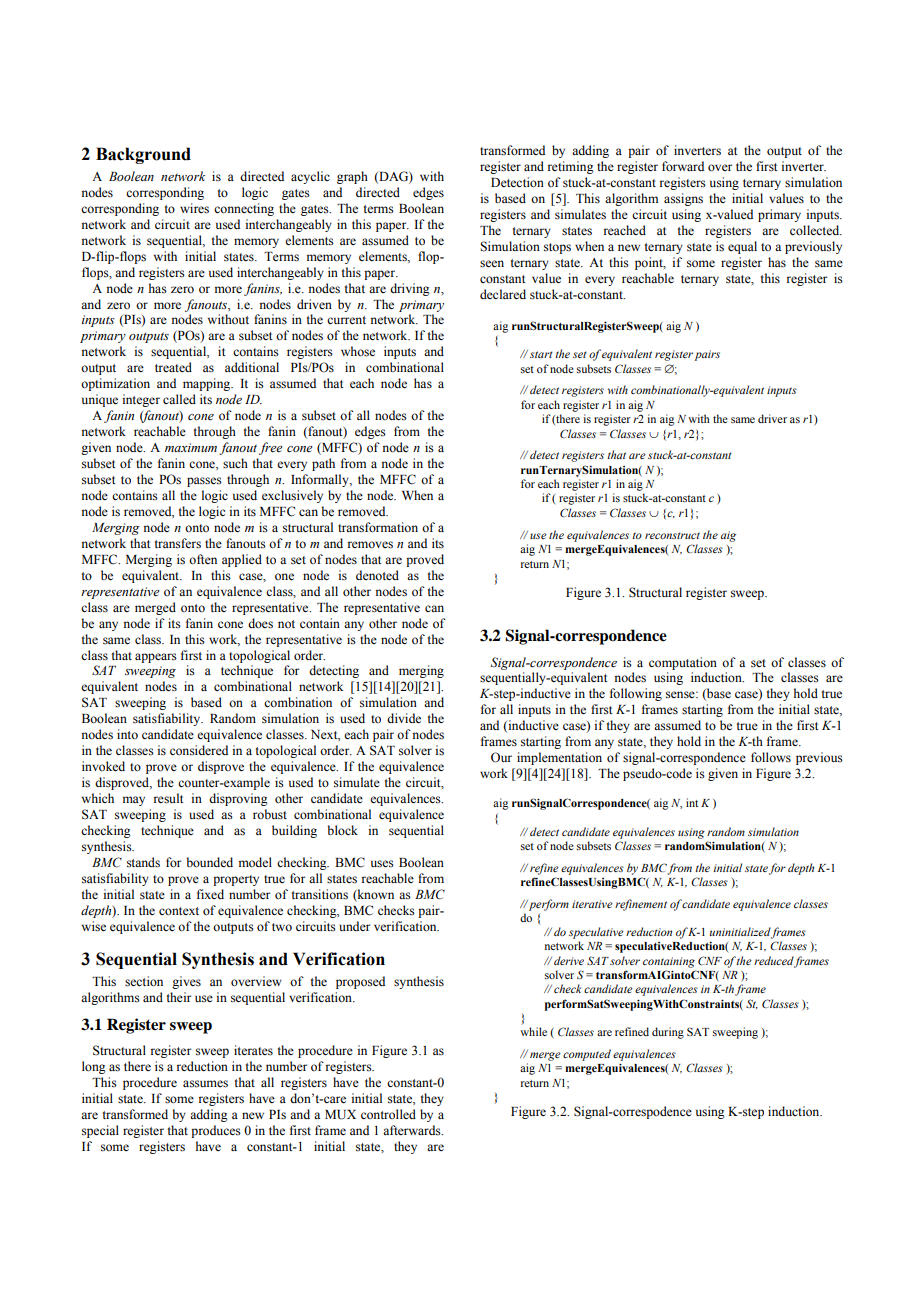 The image size is (924, 1308). What do you see at coordinates (354, 926) in the image?
I see `under` at bounding box center [354, 926].
